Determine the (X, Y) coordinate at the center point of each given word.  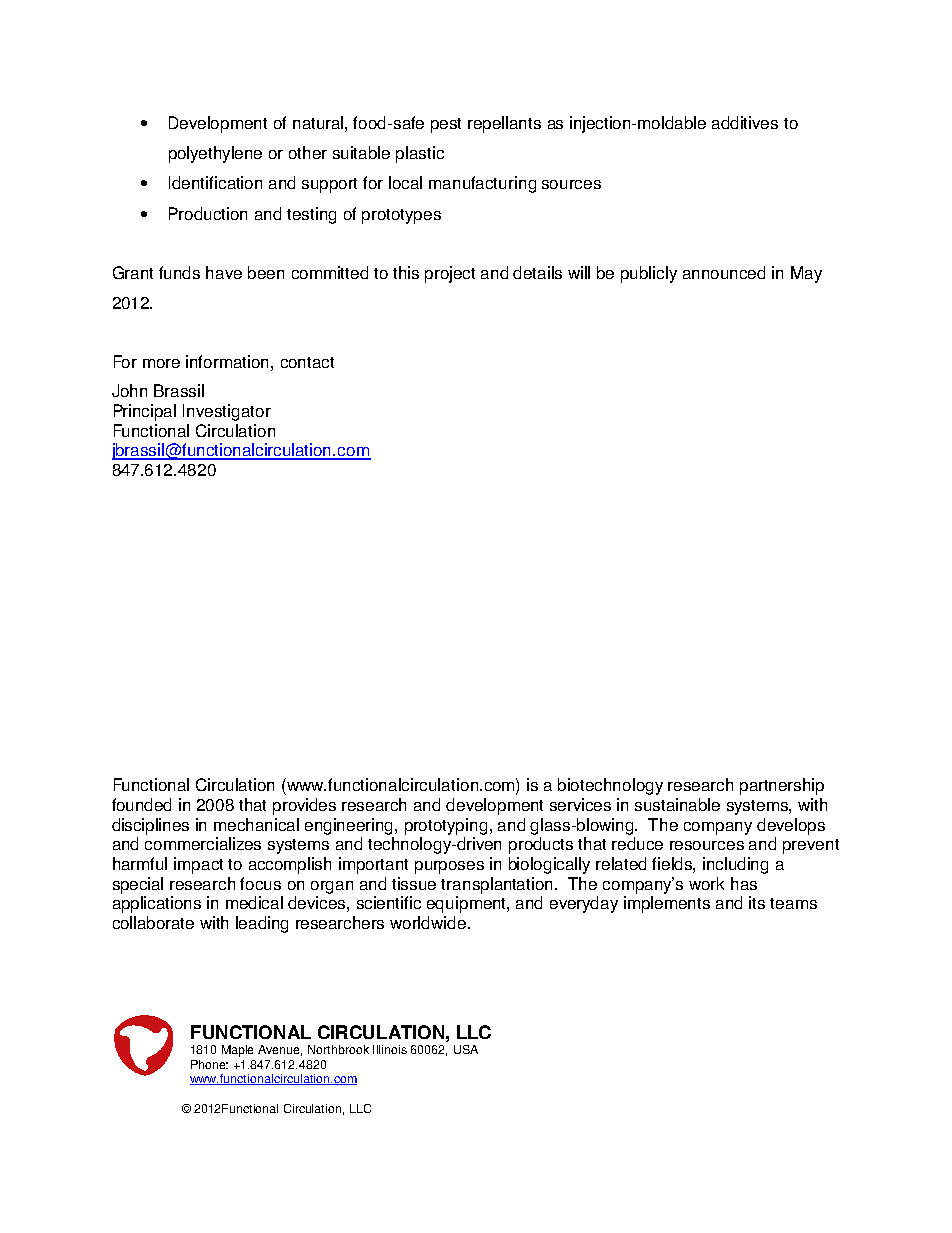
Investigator (227, 412)
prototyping (446, 826)
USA (466, 1049)
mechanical (256, 824)
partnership (782, 786)
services (580, 804)
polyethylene (215, 154)
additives (745, 122)
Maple (237, 1051)
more (161, 363)
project (450, 274)
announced (724, 272)
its (757, 902)
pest (446, 125)
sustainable (677, 804)
